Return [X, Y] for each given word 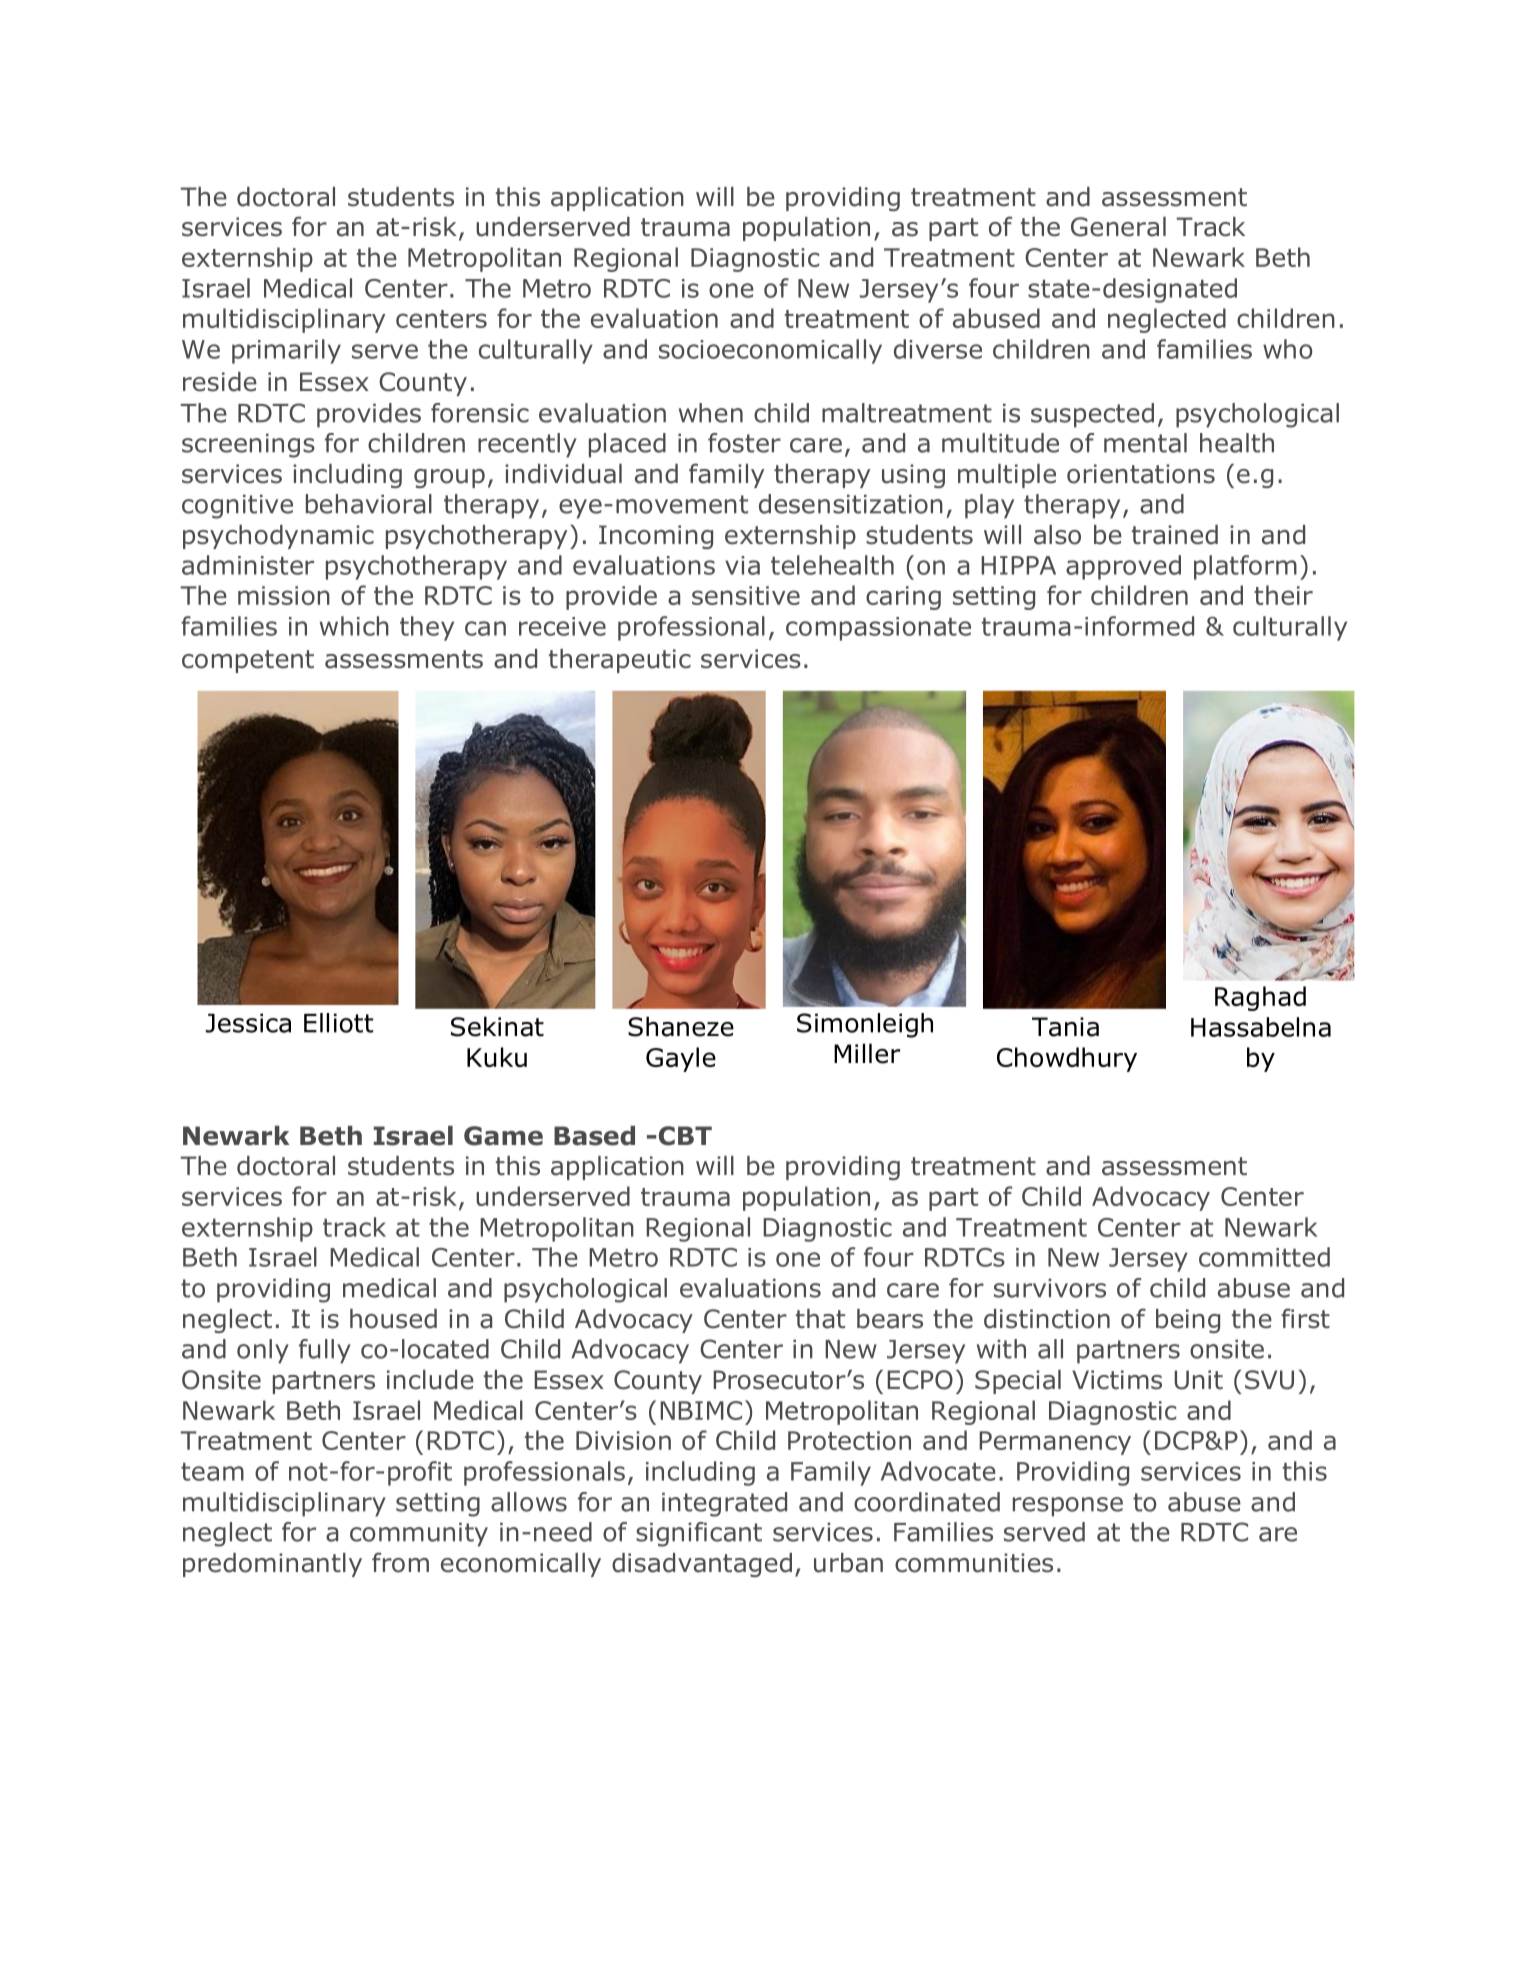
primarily [286, 351]
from [400, 1562]
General [1118, 227]
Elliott [338, 1023]
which [354, 626]
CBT [684, 1136]
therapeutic [620, 661]
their [1283, 595]
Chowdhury [1067, 1059]
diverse [938, 349]
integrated [724, 1504]
